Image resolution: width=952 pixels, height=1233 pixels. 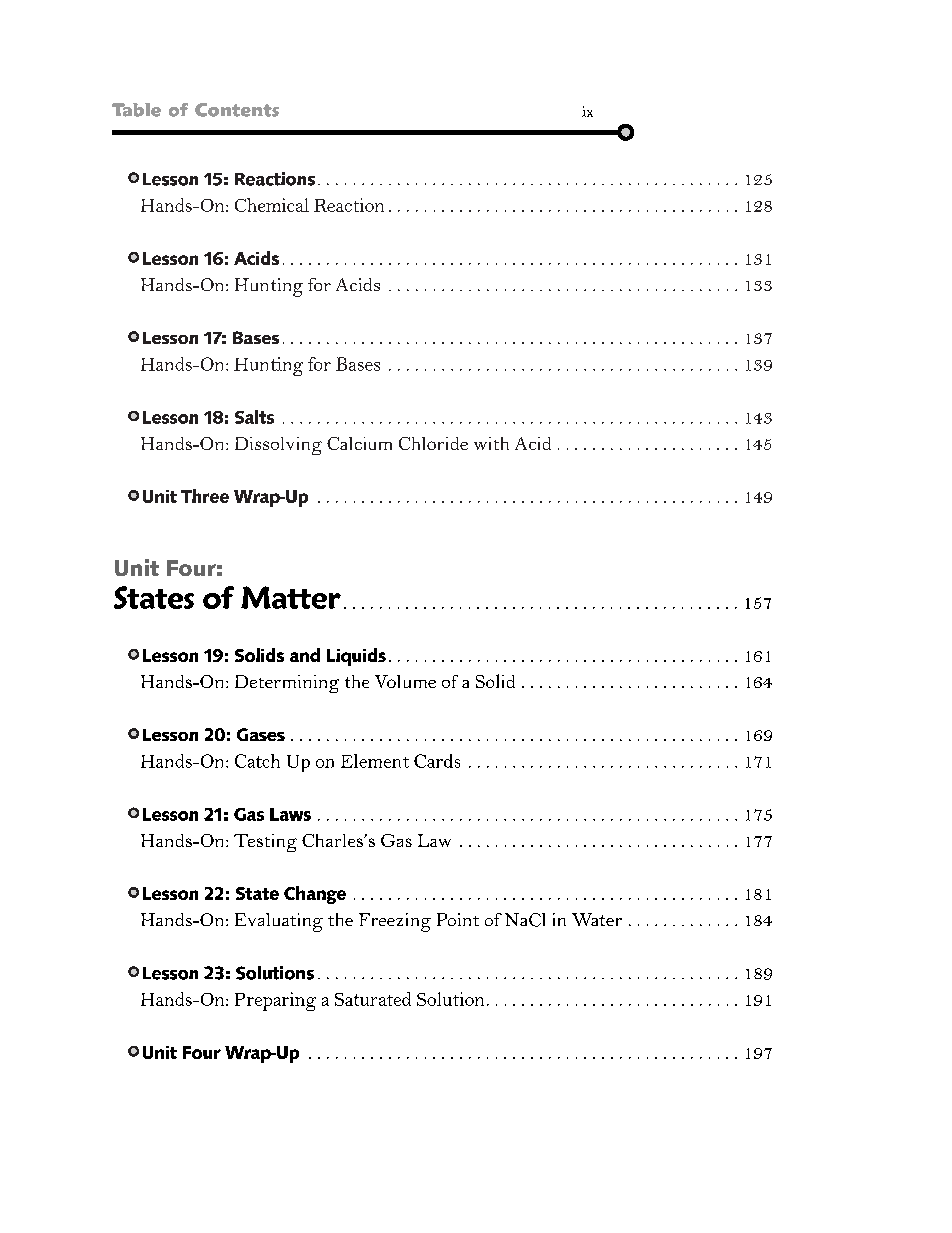 What do you see at coordinates (405, 681) in the screenshot?
I see `Volume` at bounding box center [405, 681].
